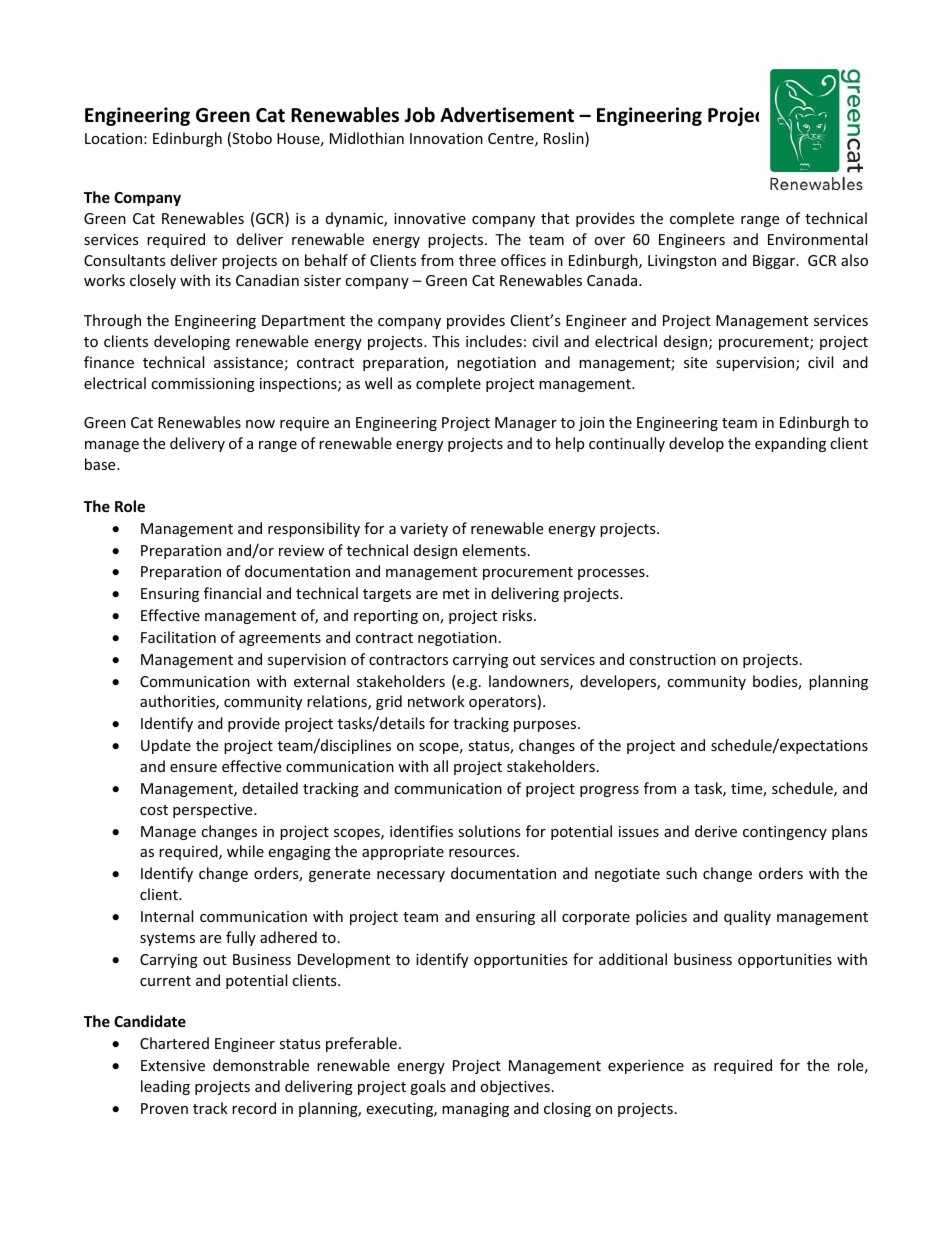  What do you see at coordinates (817, 239) in the screenshot?
I see `Environmental` at bounding box center [817, 239].
